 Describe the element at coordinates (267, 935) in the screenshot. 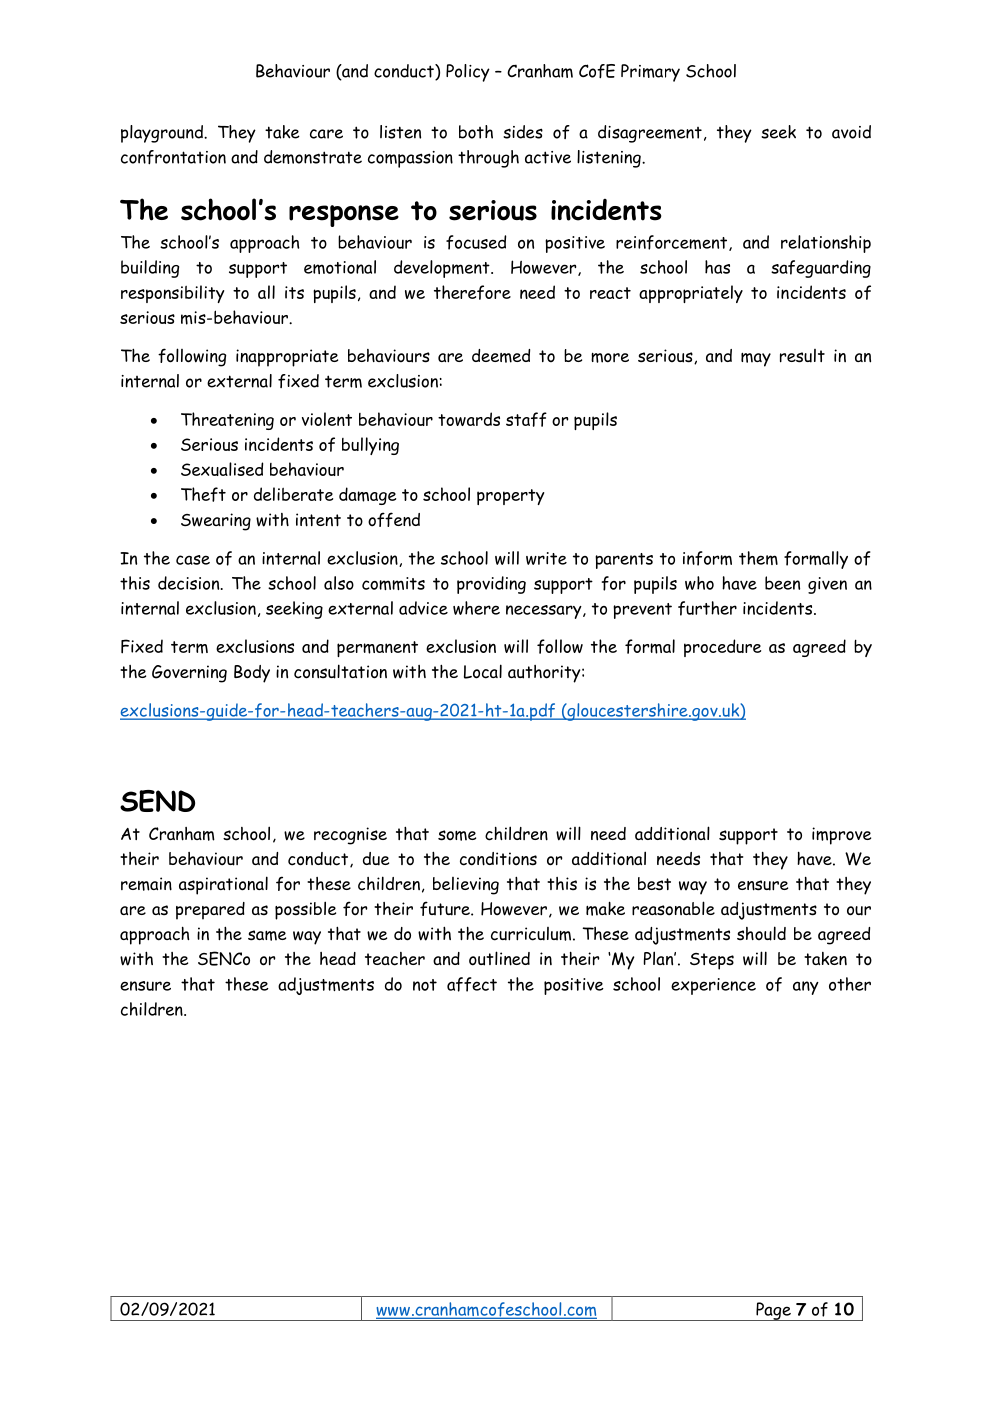

I see `same` at that location.
